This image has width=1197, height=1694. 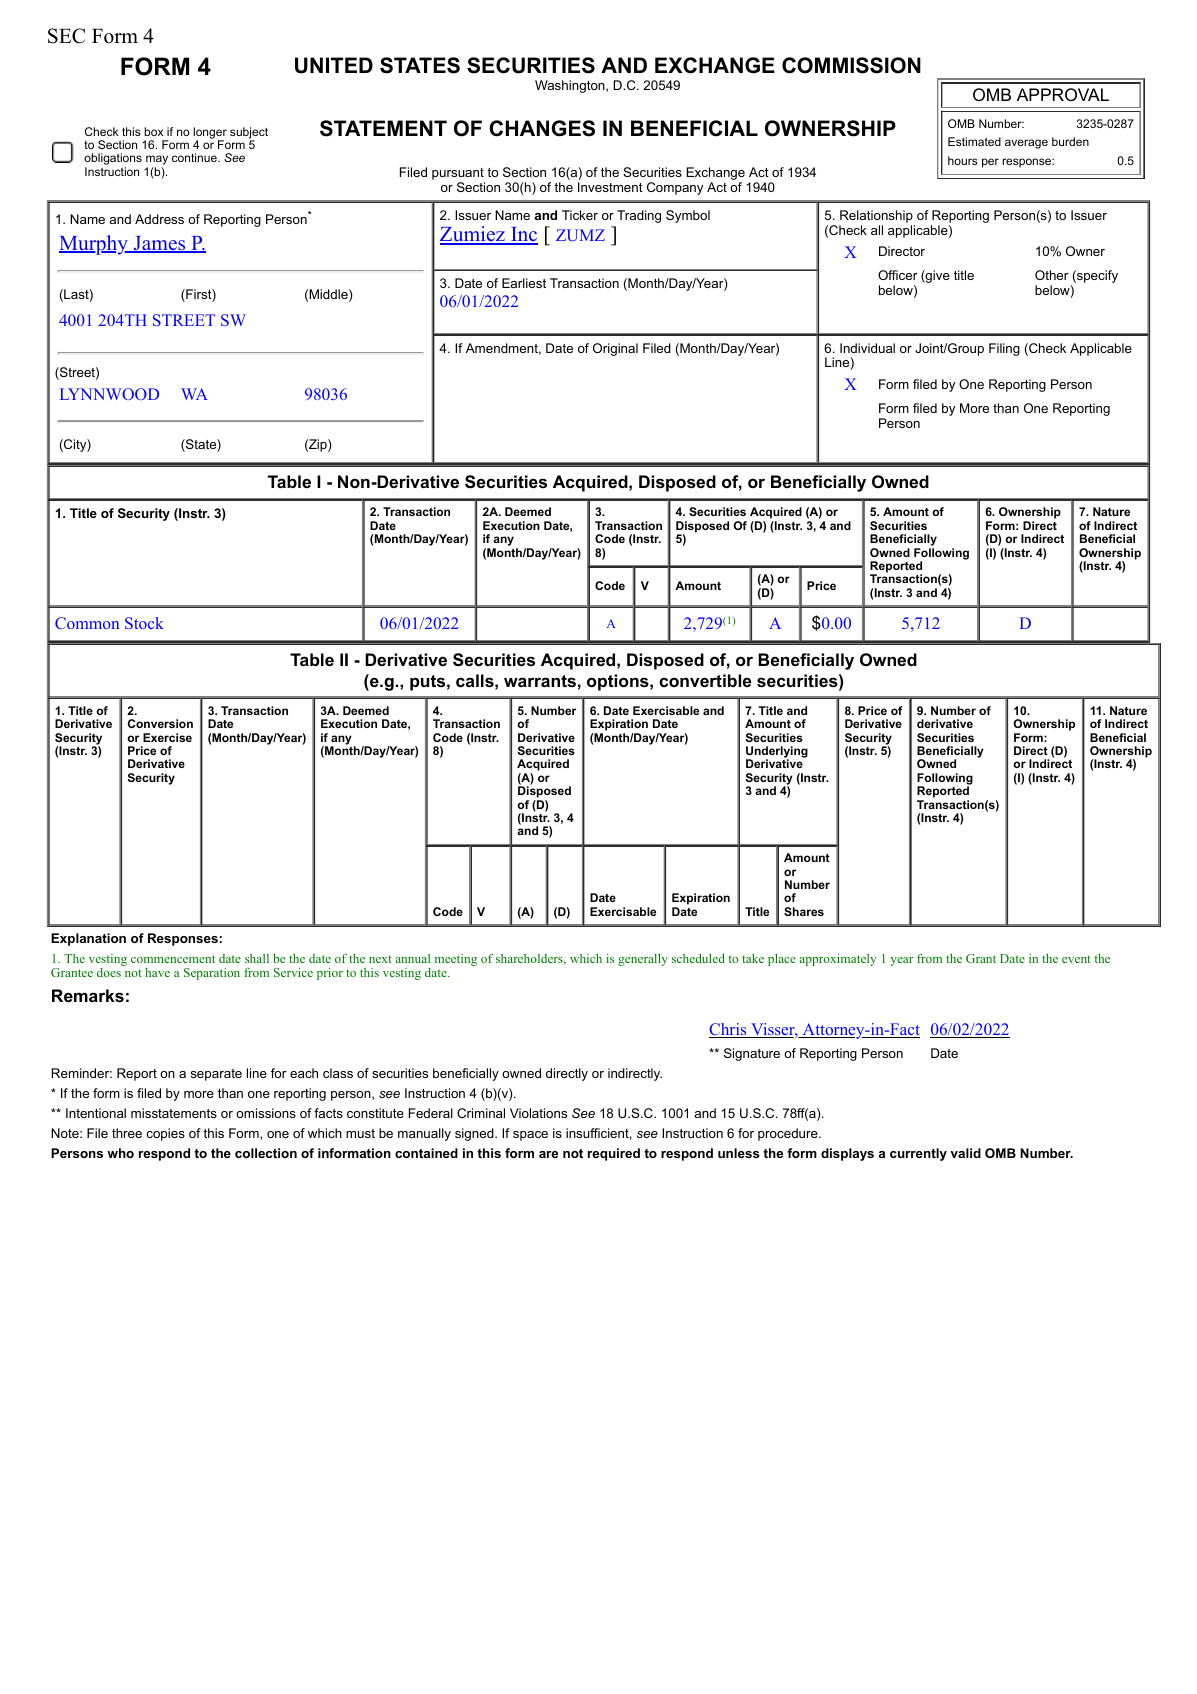 What do you see at coordinates (144, 623) in the image?
I see `Stock` at bounding box center [144, 623].
